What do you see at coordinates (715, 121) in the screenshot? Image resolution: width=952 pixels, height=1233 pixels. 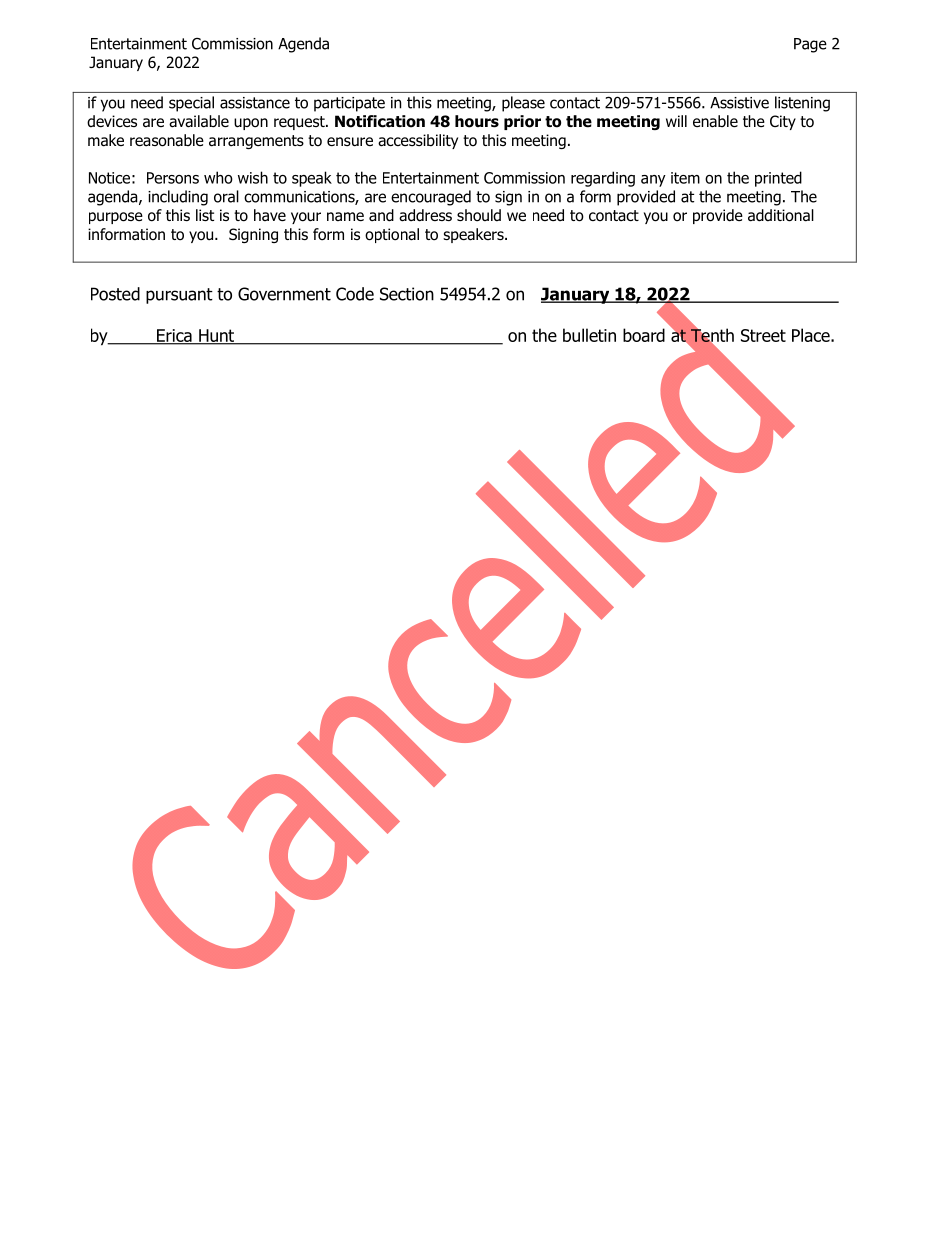 I see `enable` at bounding box center [715, 121].
